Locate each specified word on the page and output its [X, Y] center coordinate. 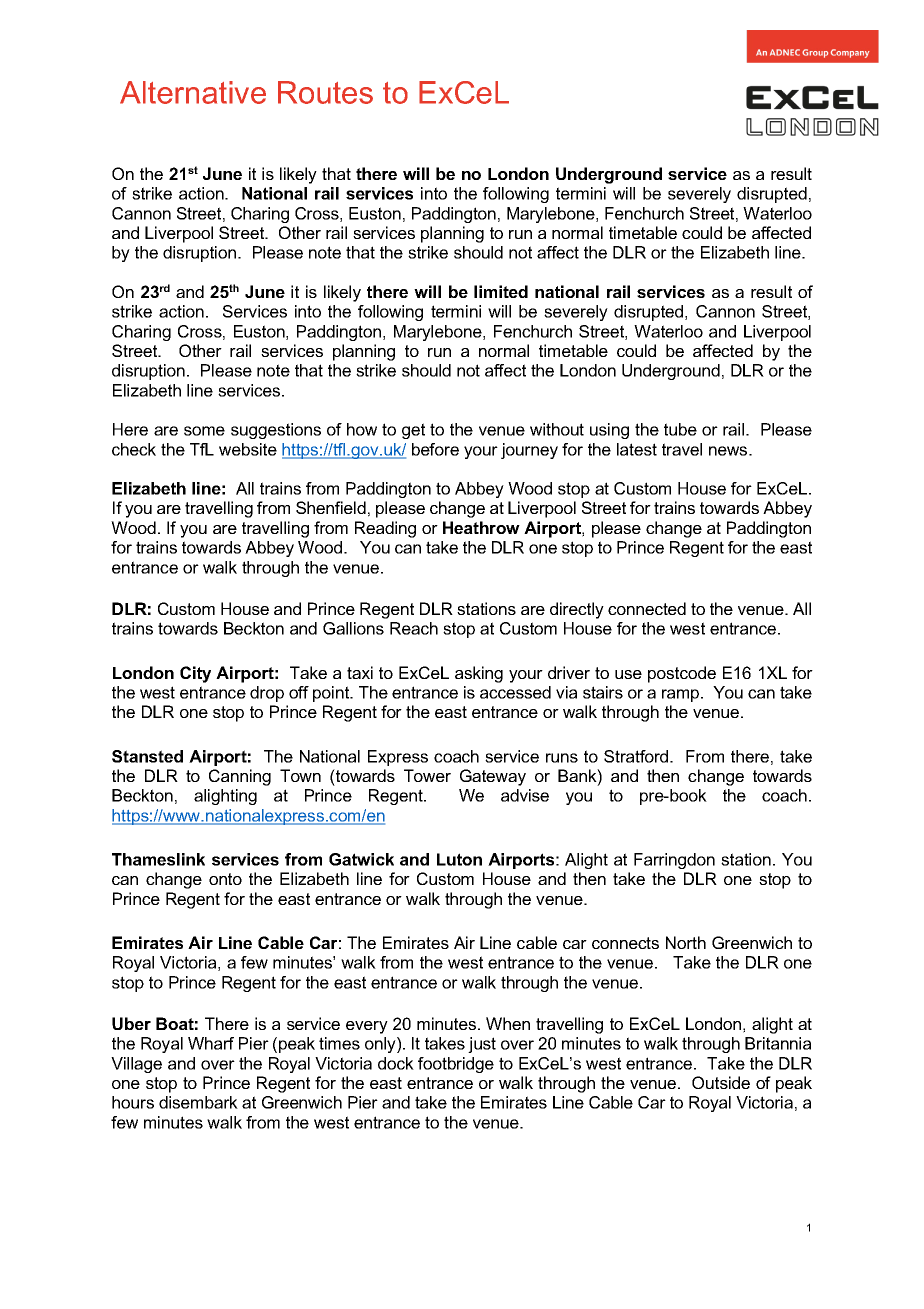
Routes [325, 92]
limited [501, 291]
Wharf [211, 1043]
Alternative [193, 92]
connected [647, 608]
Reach [414, 628]
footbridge [456, 1065]
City [195, 674]
